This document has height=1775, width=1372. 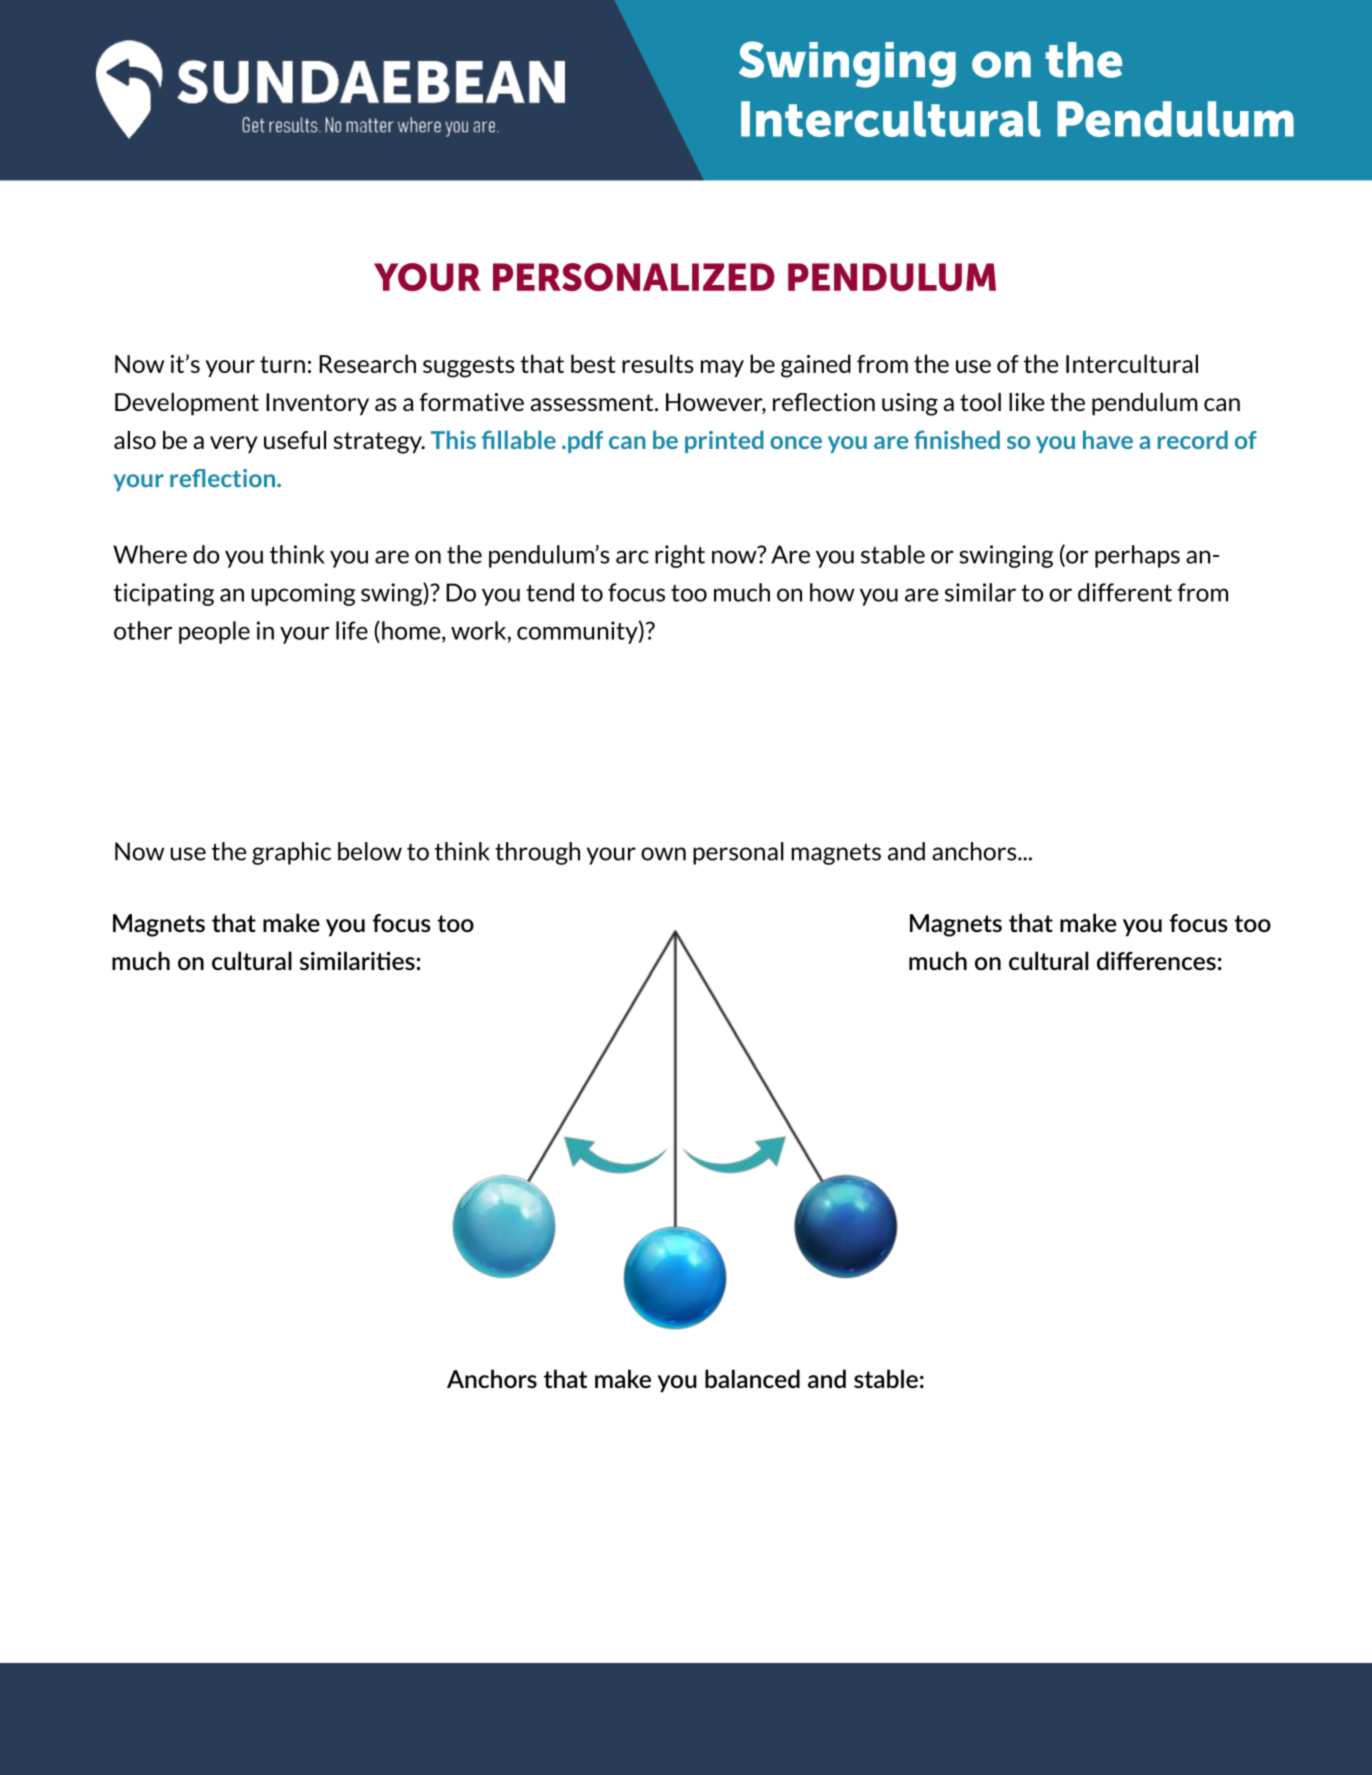 What do you see at coordinates (550, 592) in the document?
I see `tend` at bounding box center [550, 592].
